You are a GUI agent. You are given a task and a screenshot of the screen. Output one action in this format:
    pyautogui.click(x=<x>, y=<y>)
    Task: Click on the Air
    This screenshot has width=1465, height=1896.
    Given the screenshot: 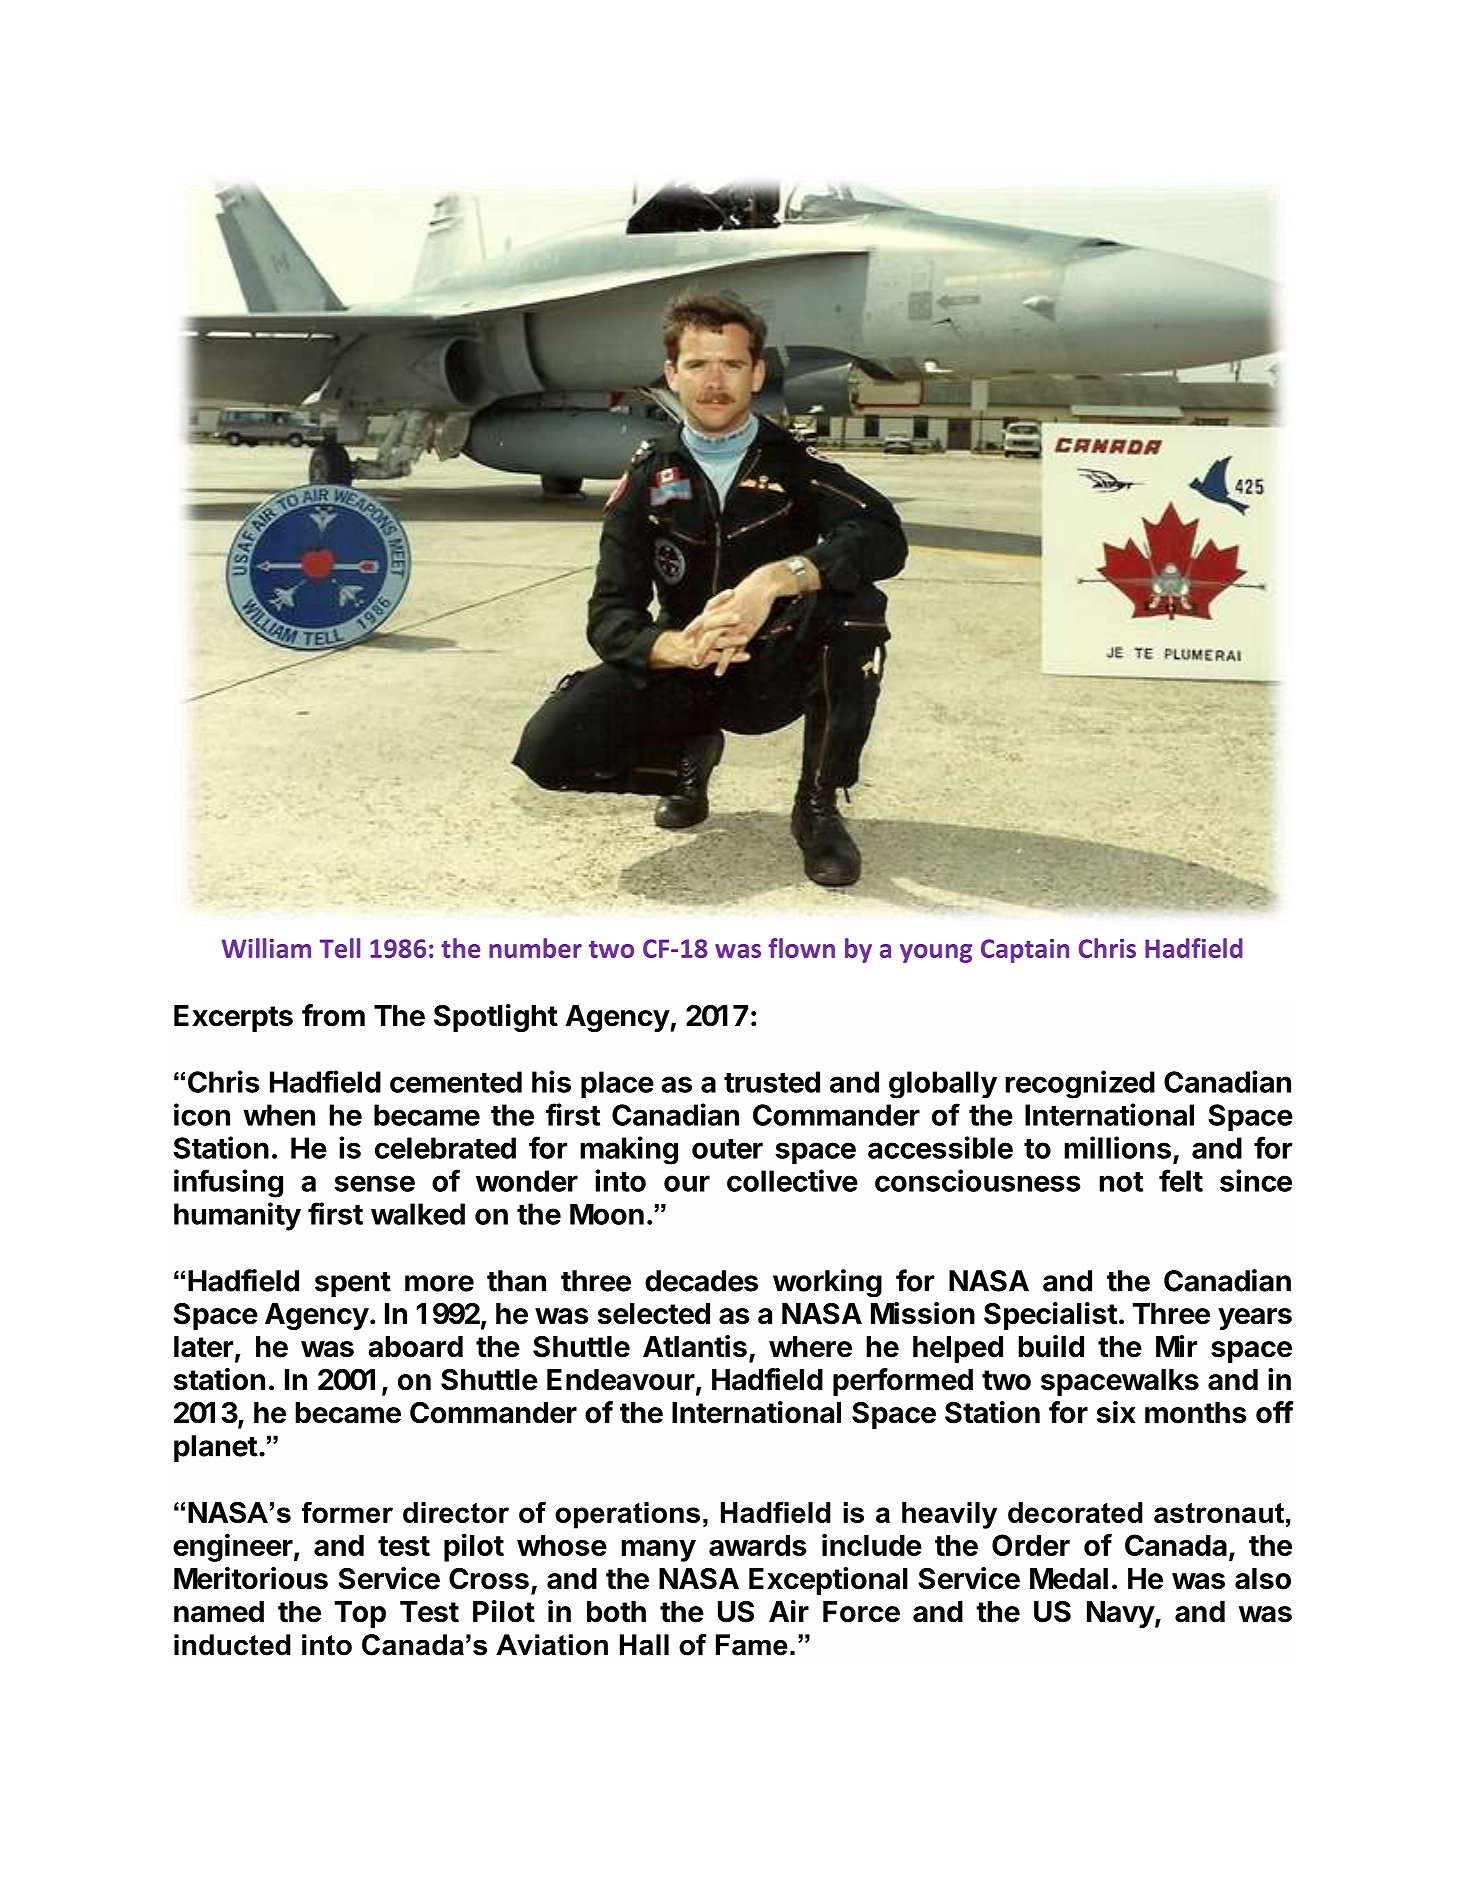 What is the action you would take?
    pyautogui.click(x=789, y=1611)
